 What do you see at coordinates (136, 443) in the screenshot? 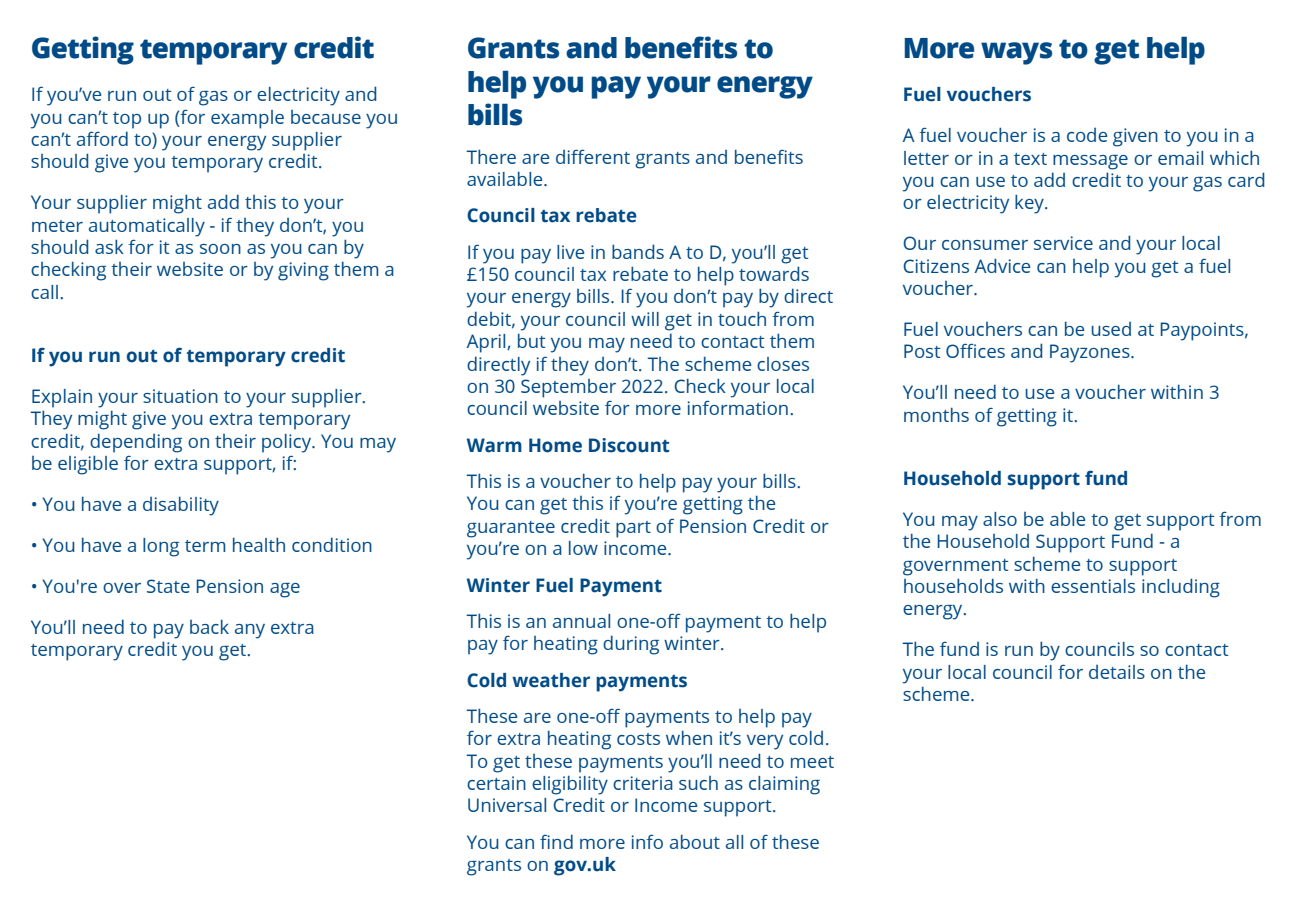
I see `depending` at bounding box center [136, 443].
